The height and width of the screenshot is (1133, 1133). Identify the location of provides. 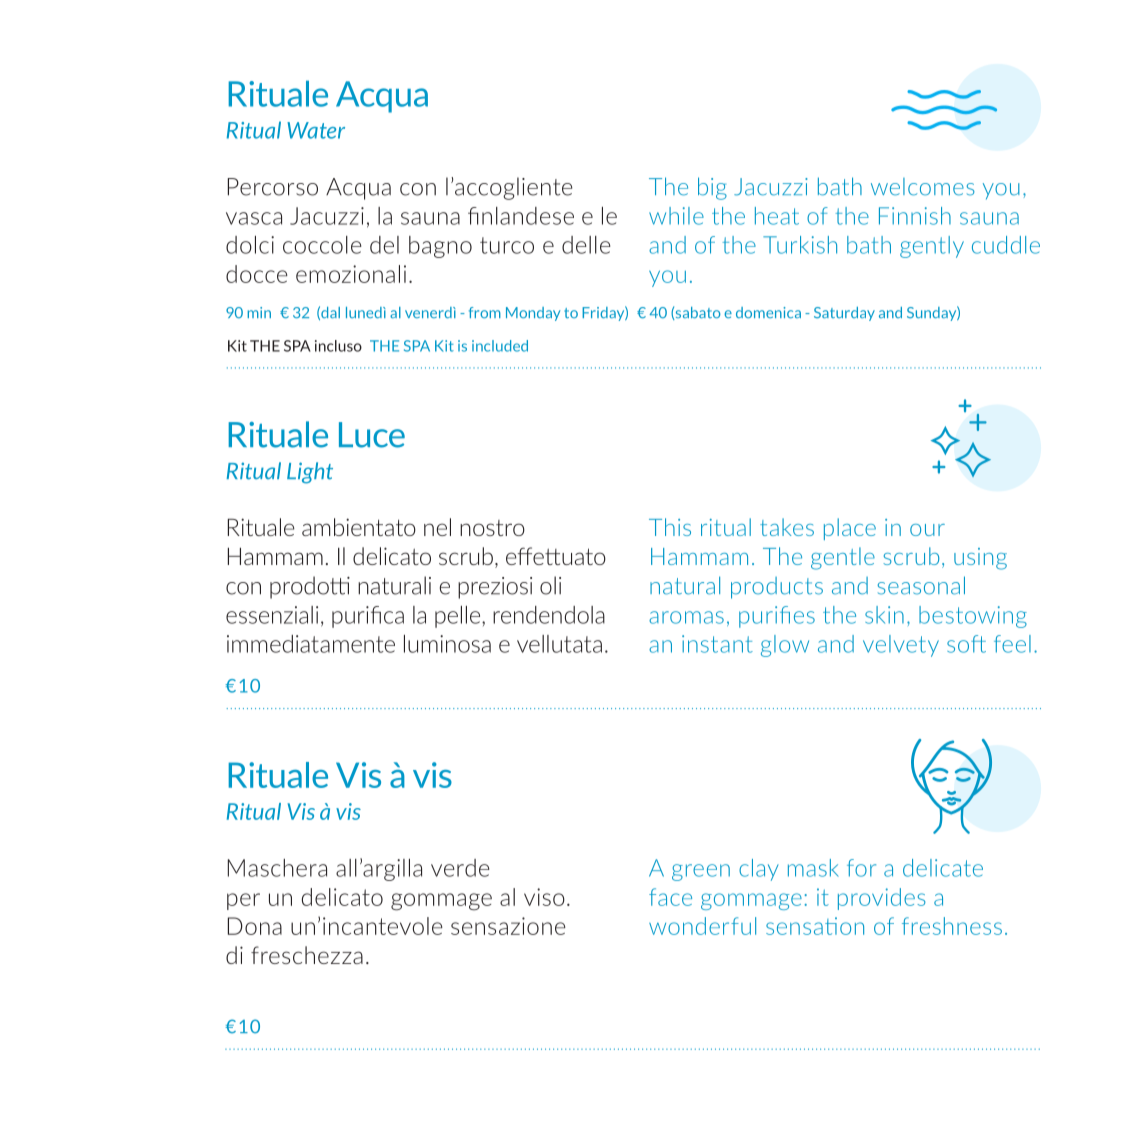
(882, 899).
